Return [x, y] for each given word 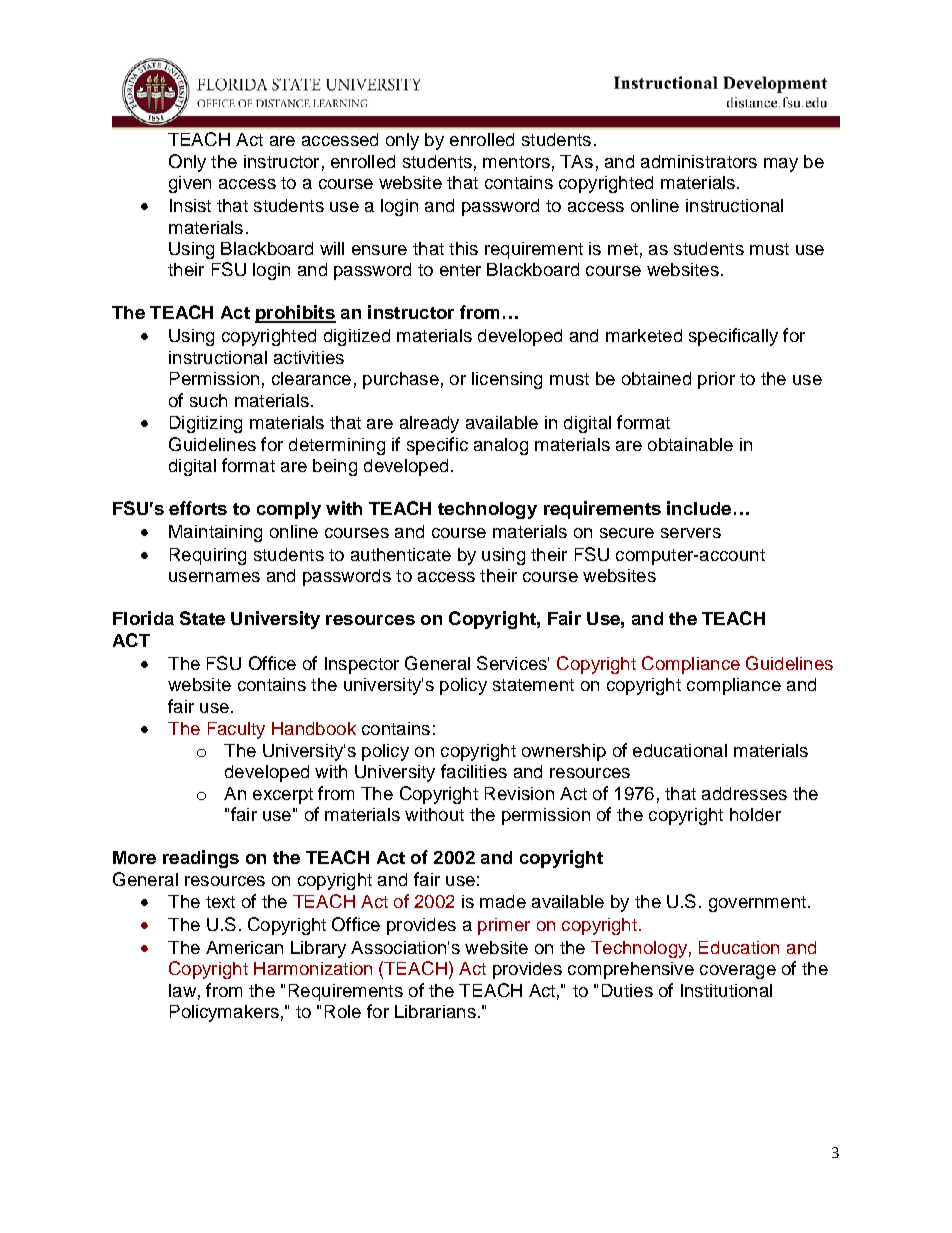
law [182, 990]
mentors [516, 162]
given [190, 184]
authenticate [401, 554]
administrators [699, 161]
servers [691, 533]
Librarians [435, 1011]
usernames [214, 577]
